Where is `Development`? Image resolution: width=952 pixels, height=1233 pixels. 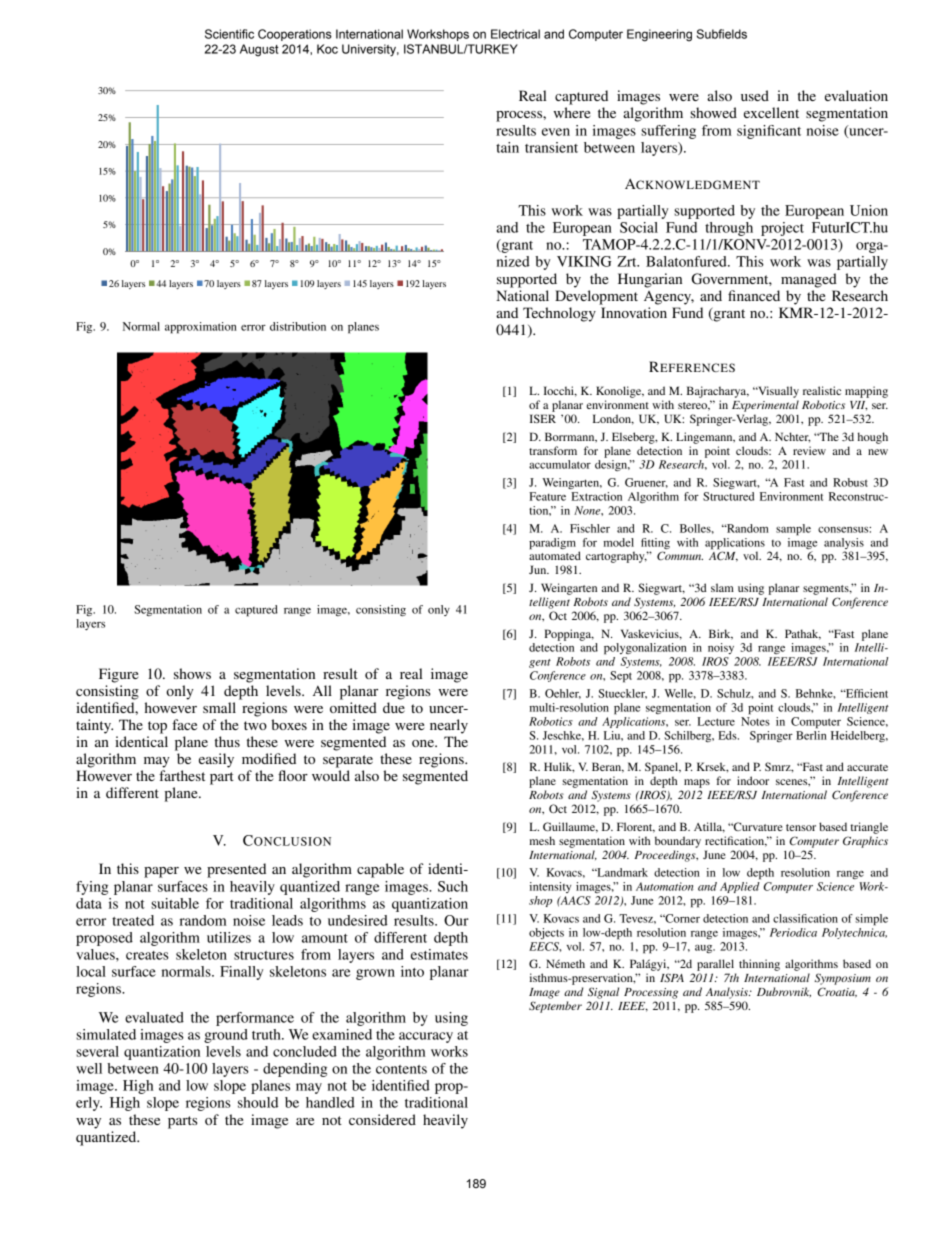
Development is located at coordinates (596, 297).
